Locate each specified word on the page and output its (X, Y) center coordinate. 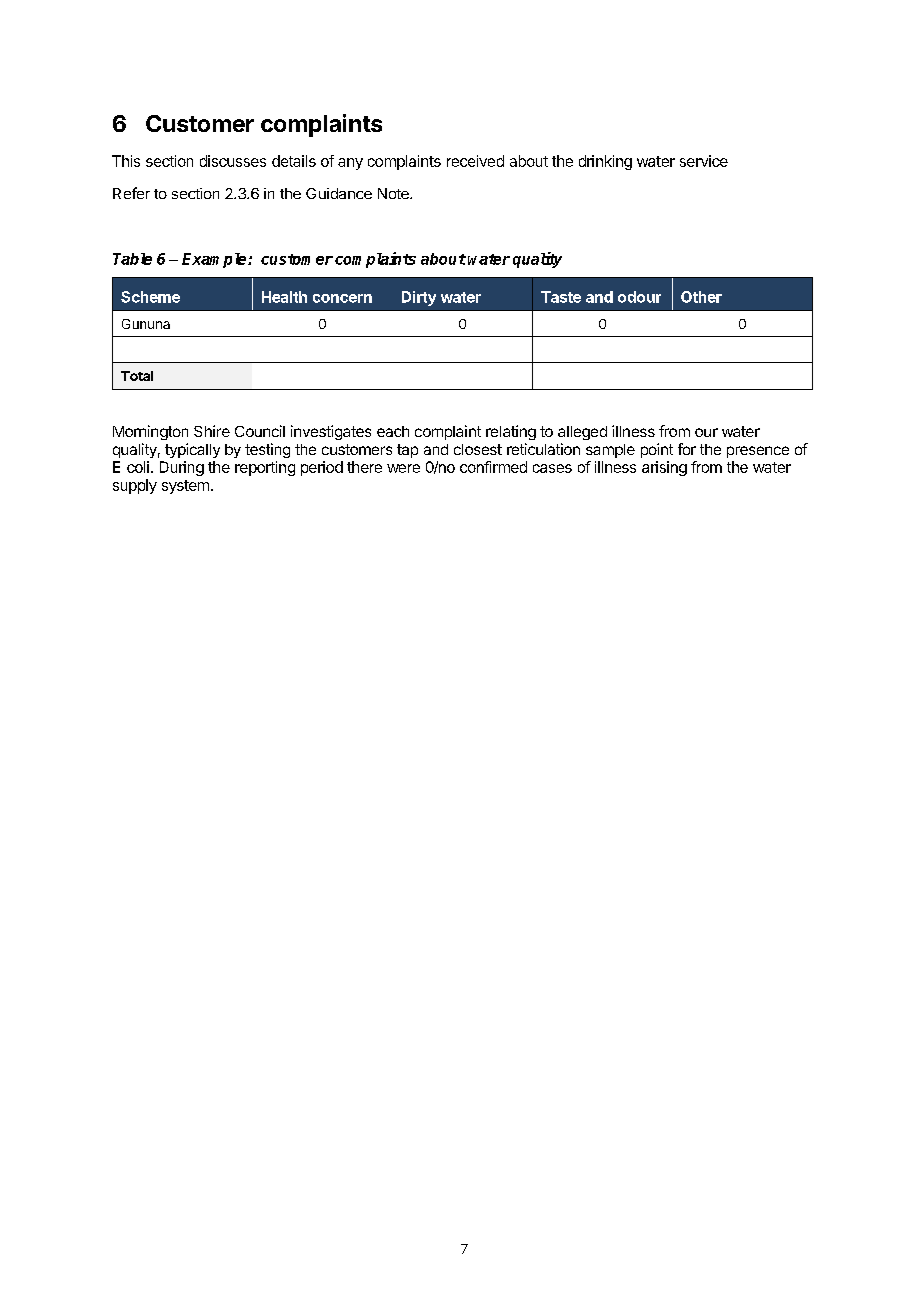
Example (215, 260)
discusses (233, 161)
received (475, 161)
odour (639, 297)
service (704, 161)
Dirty (419, 298)
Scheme (150, 297)
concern (342, 298)
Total (137, 376)
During (182, 468)
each (393, 431)
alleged (582, 433)
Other (701, 297)
